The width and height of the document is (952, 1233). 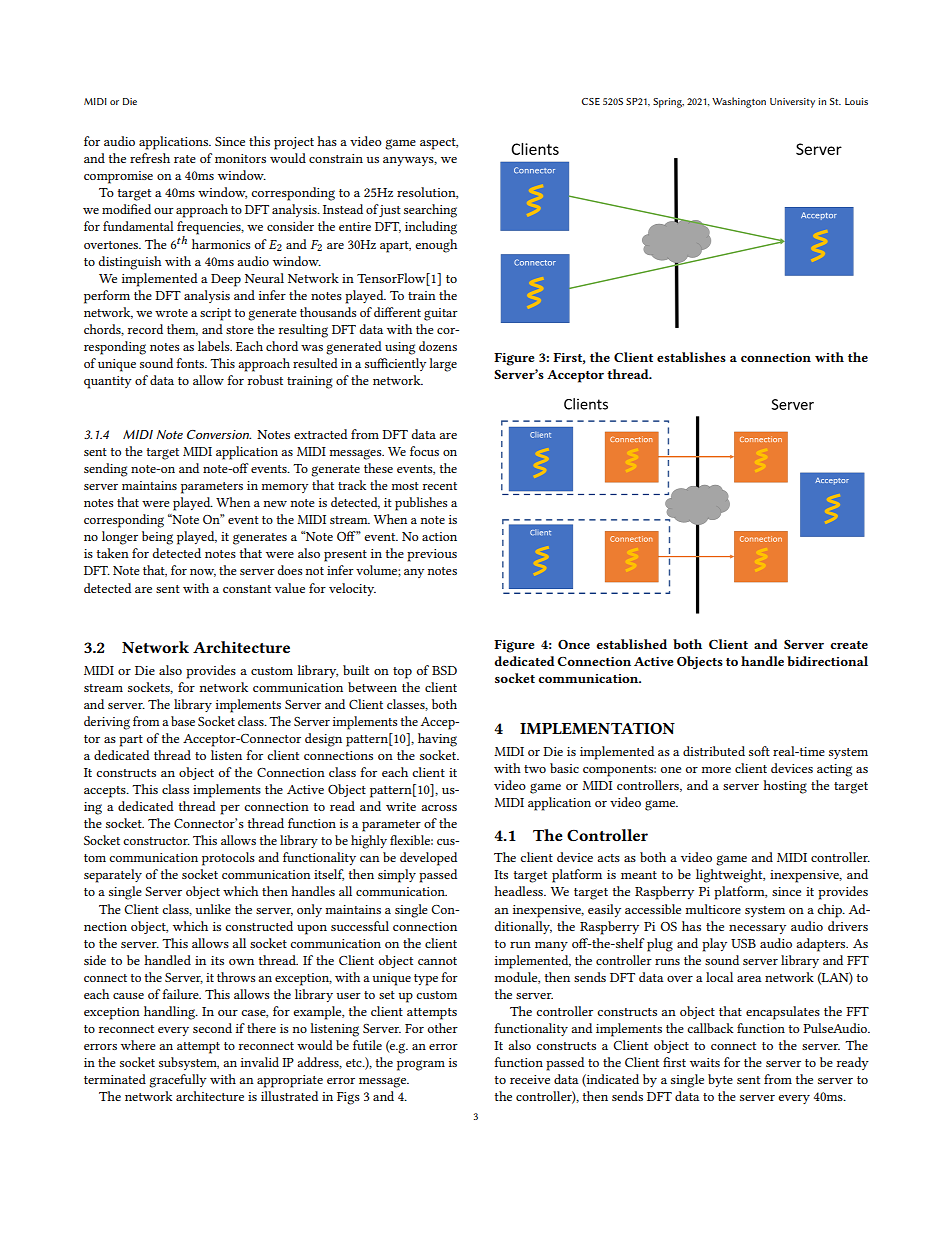 I want to click on fonts, so click(x=191, y=363).
